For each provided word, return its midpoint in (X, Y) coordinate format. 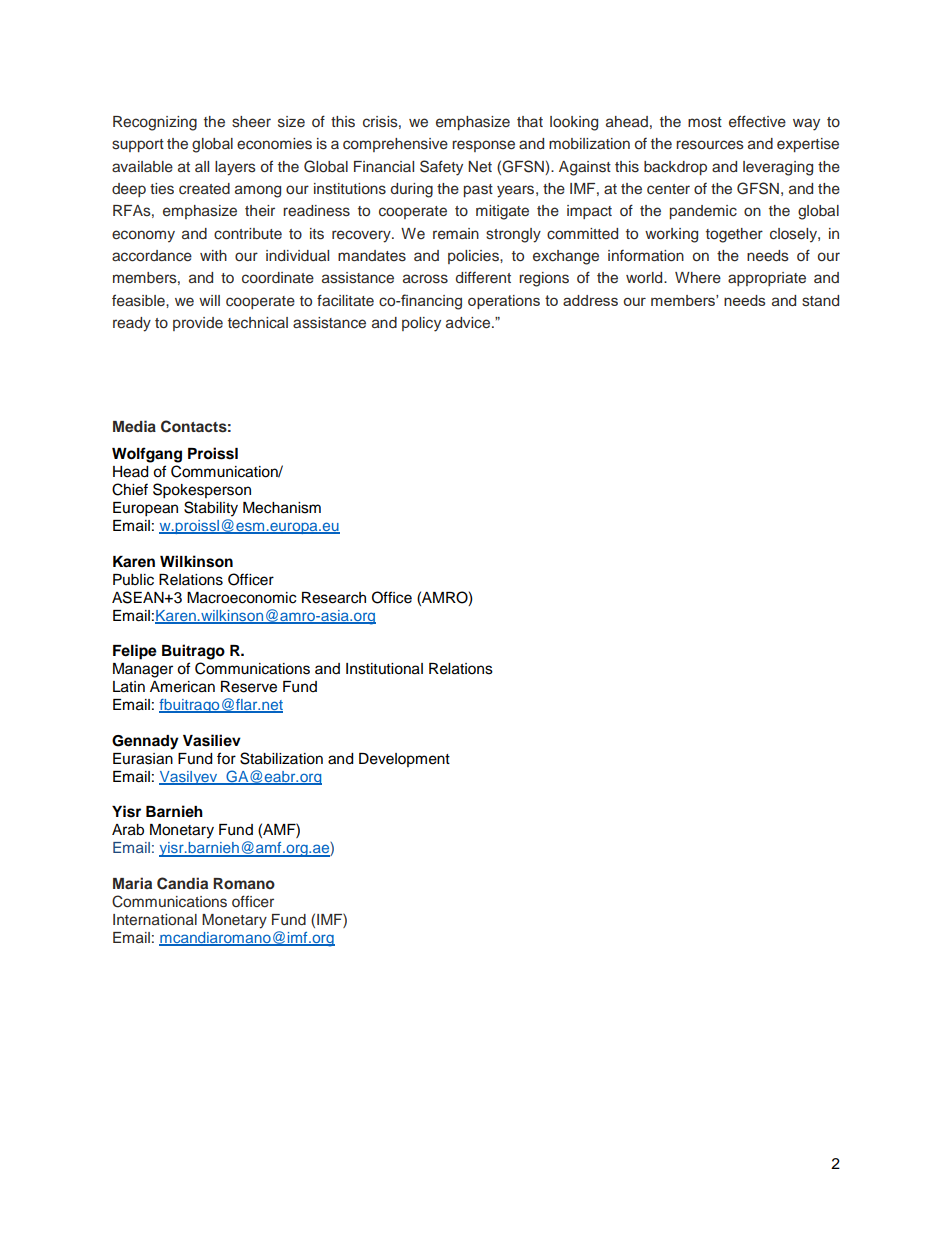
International (155, 919)
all (202, 166)
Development (404, 760)
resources (710, 145)
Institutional (384, 669)
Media (134, 426)
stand (820, 300)
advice (469, 322)
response (483, 146)
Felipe (135, 652)
